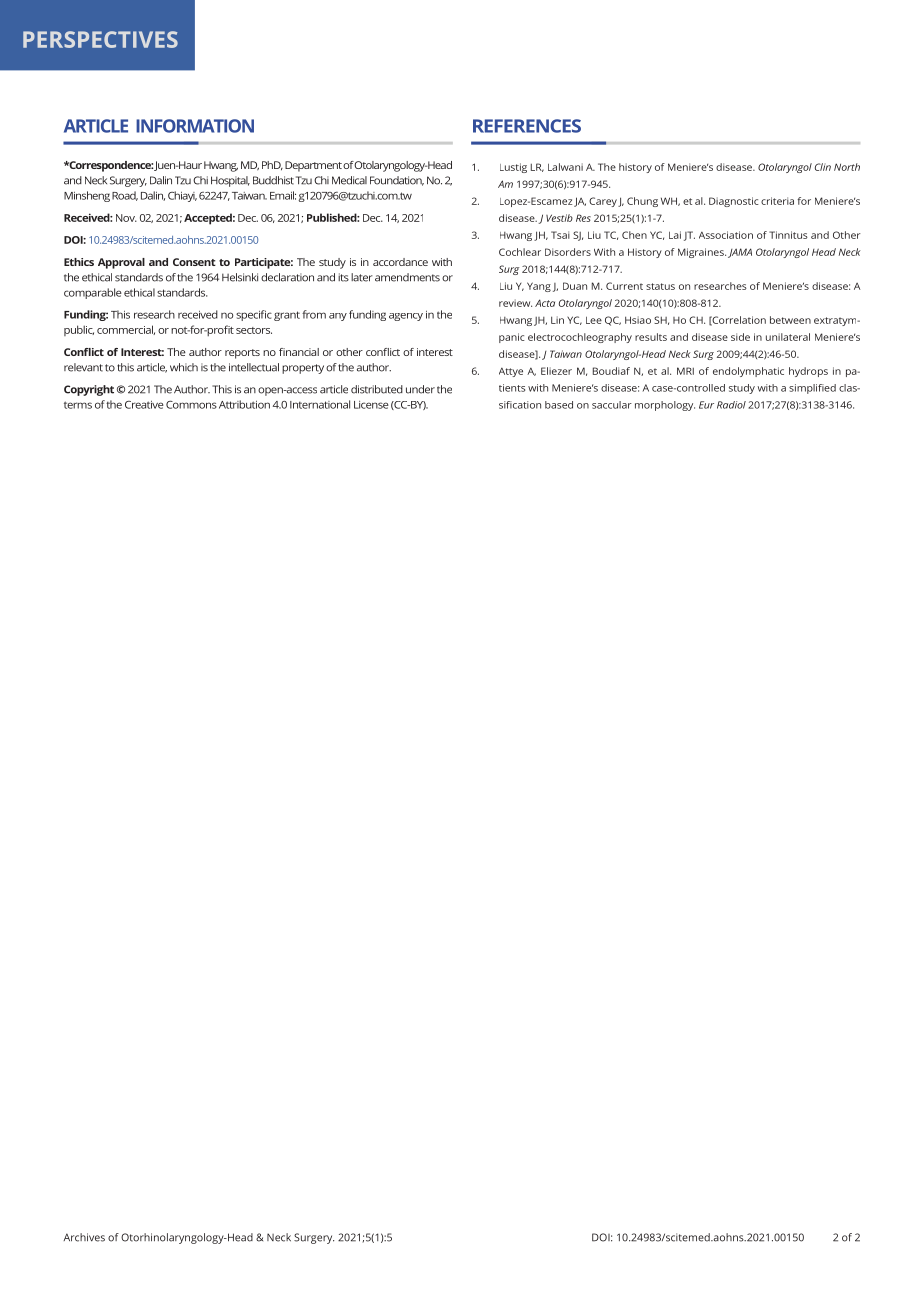 Image resolution: width=924 pixels, height=1301 pixels. Describe the element at coordinates (320, 404) in the screenshot. I see `International` at that location.
